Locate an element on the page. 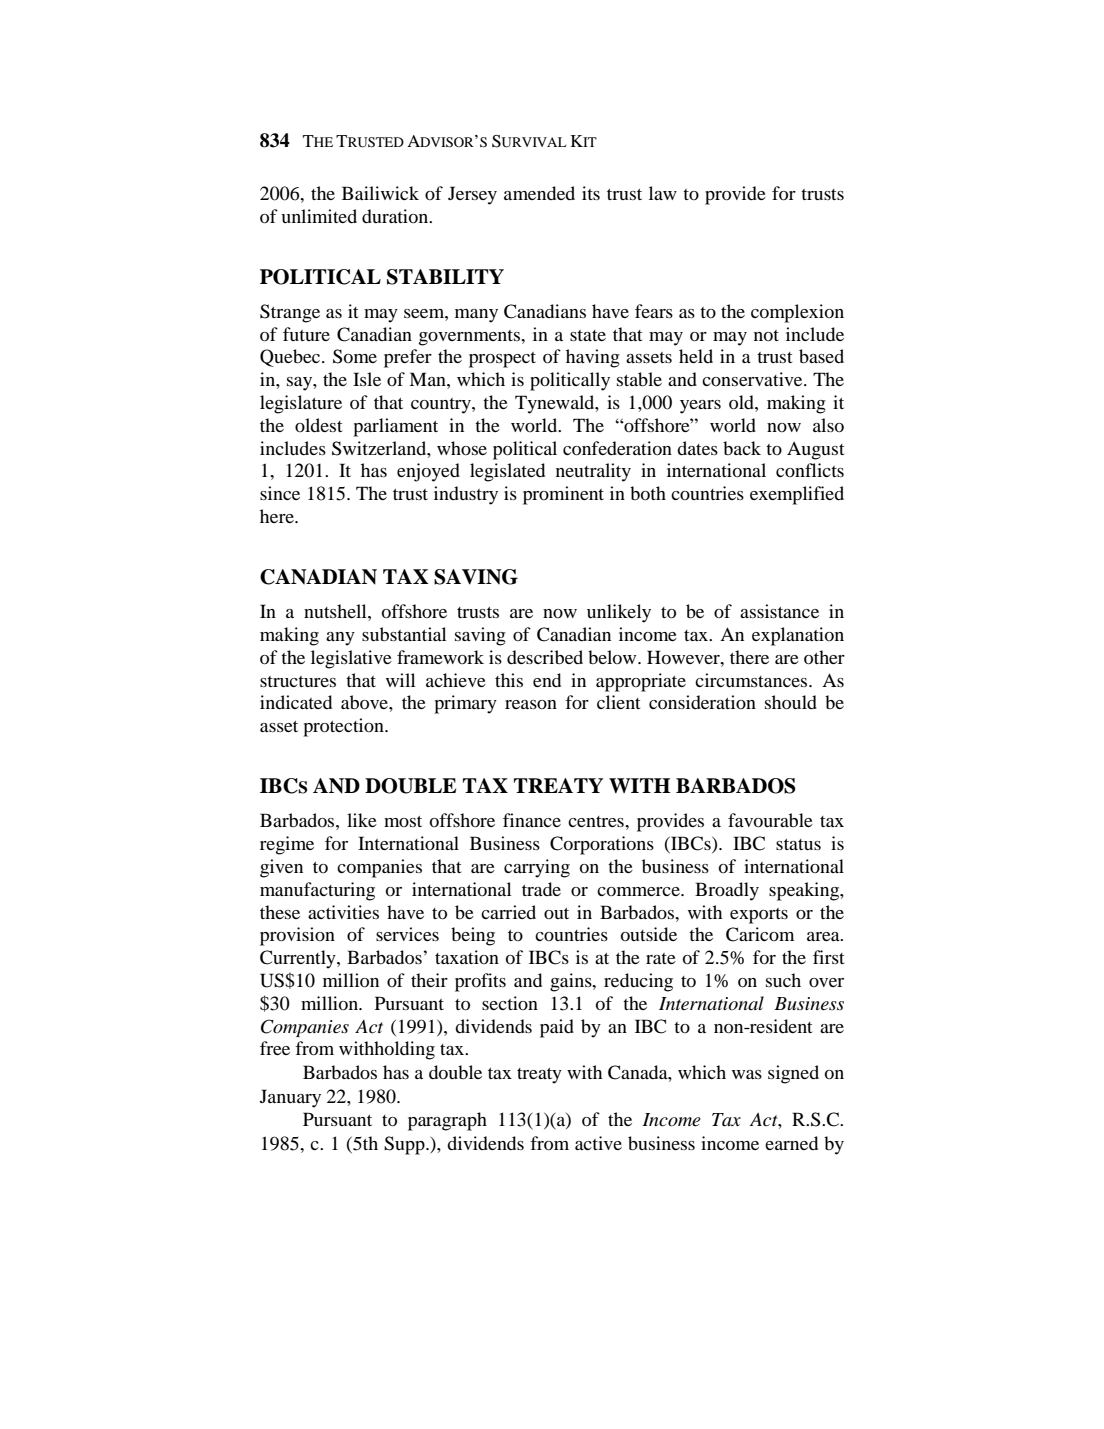 The width and height of the document is (1104, 1429). amended is located at coordinates (539, 193).
